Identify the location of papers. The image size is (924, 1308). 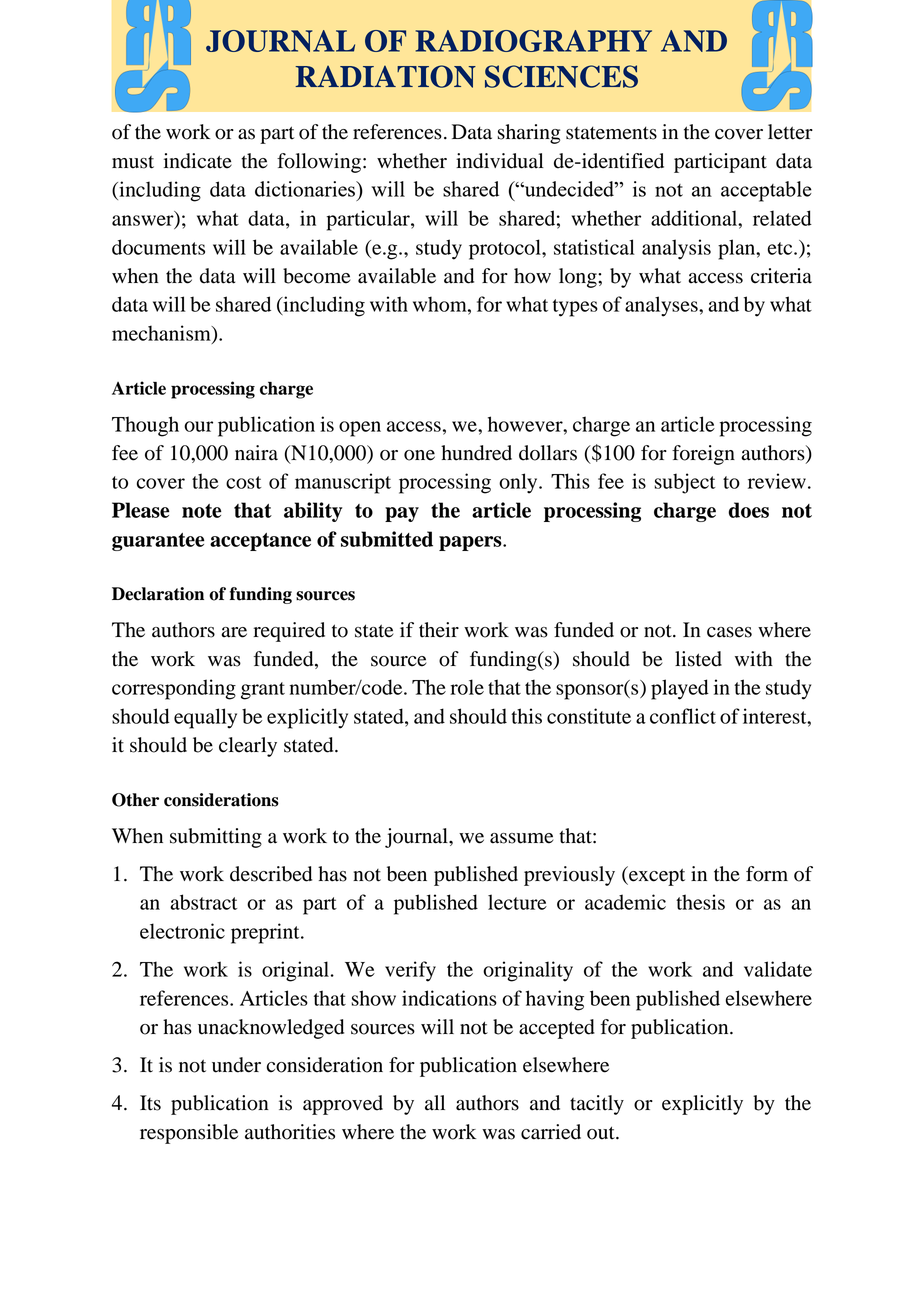
(471, 543).
